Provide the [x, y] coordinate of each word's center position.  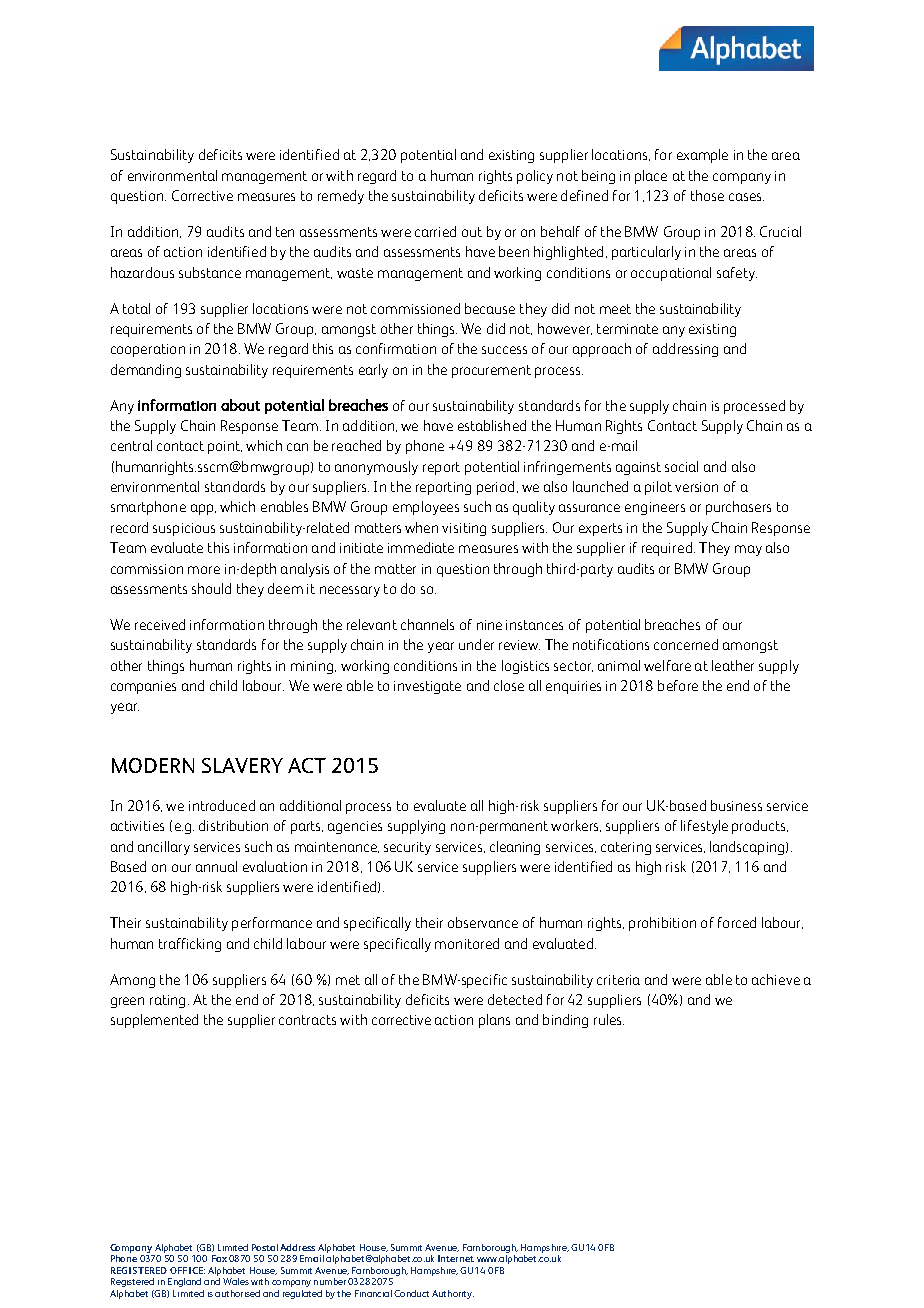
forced [737, 922]
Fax [219, 1258]
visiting [464, 529]
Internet [456, 1258]
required [667, 549]
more [204, 570]
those [707, 195]
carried [435, 231]
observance [483, 922]
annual [216, 866]
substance [210, 272]
